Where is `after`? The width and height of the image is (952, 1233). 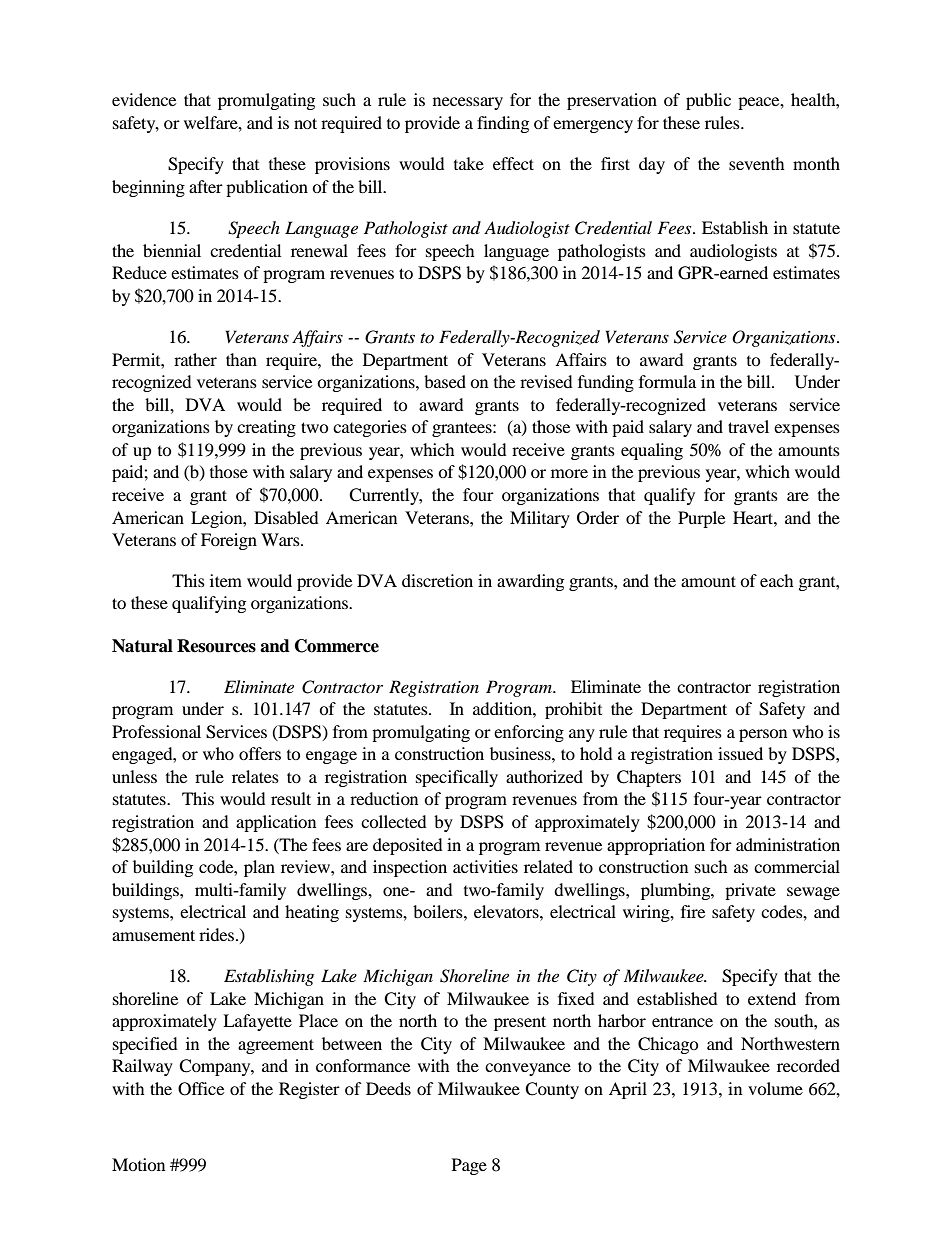
after is located at coordinates (206, 186).
